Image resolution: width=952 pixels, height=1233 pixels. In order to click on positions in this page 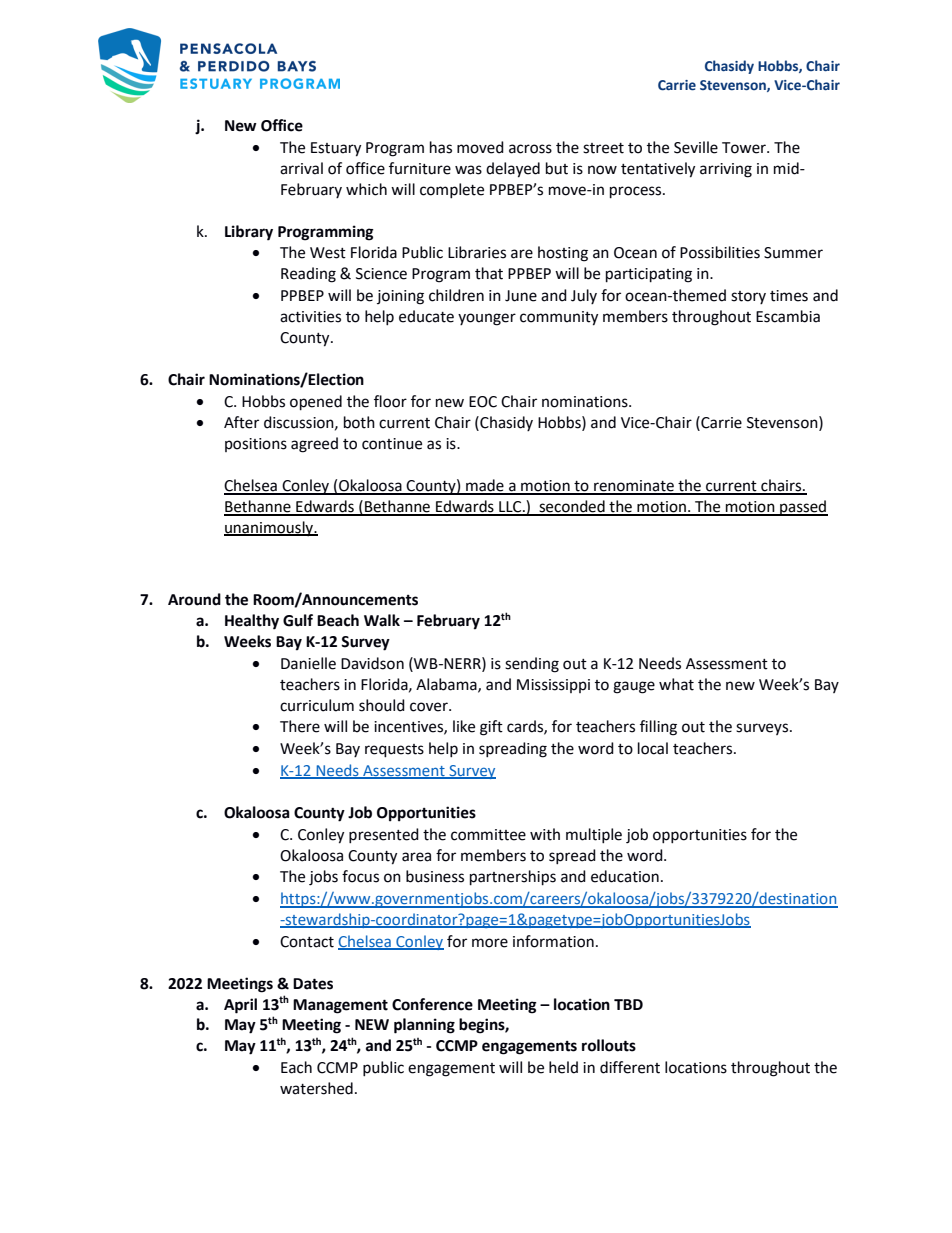, I will do `click(256, 445)`.
